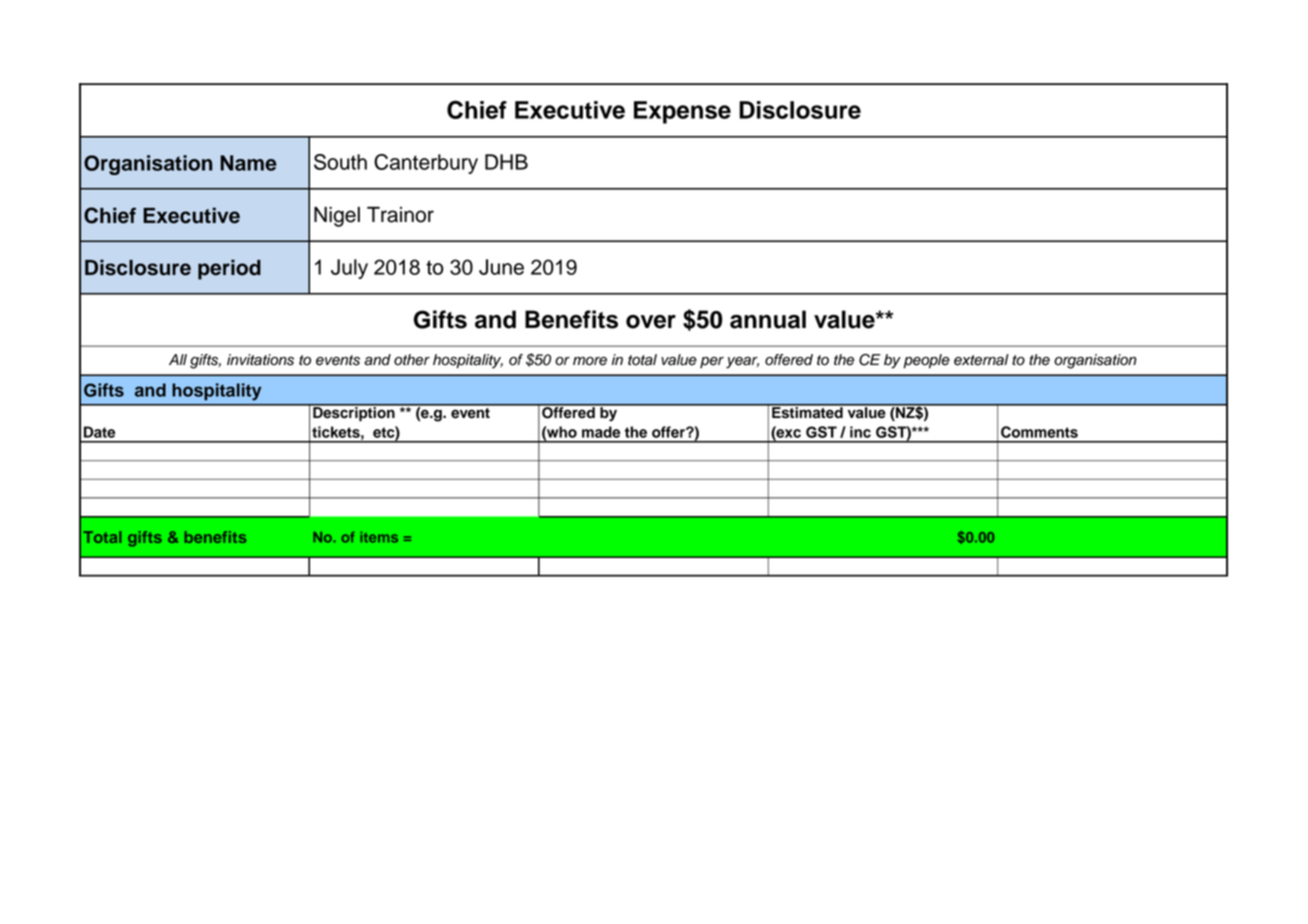  I want to click on Canterbury, so click(426, 164).
